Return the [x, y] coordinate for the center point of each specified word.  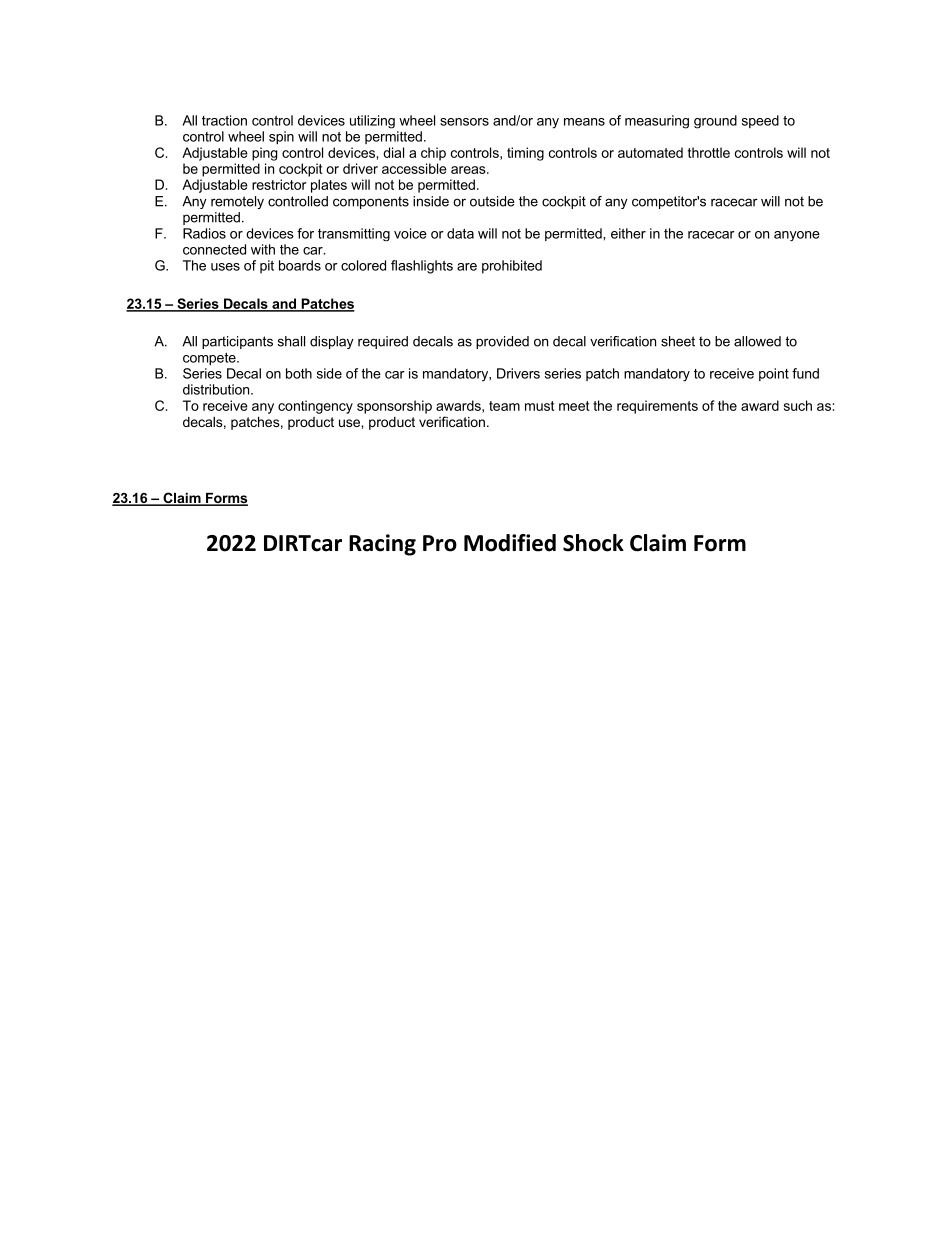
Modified [510, 543]
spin [281, 137]
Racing [382, 545]
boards [300, 265]
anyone [797, 236]
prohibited [512, 267]
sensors [464, 122]
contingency [315, 407]
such [798, 405]
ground [715, 122]
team [504, 406]
